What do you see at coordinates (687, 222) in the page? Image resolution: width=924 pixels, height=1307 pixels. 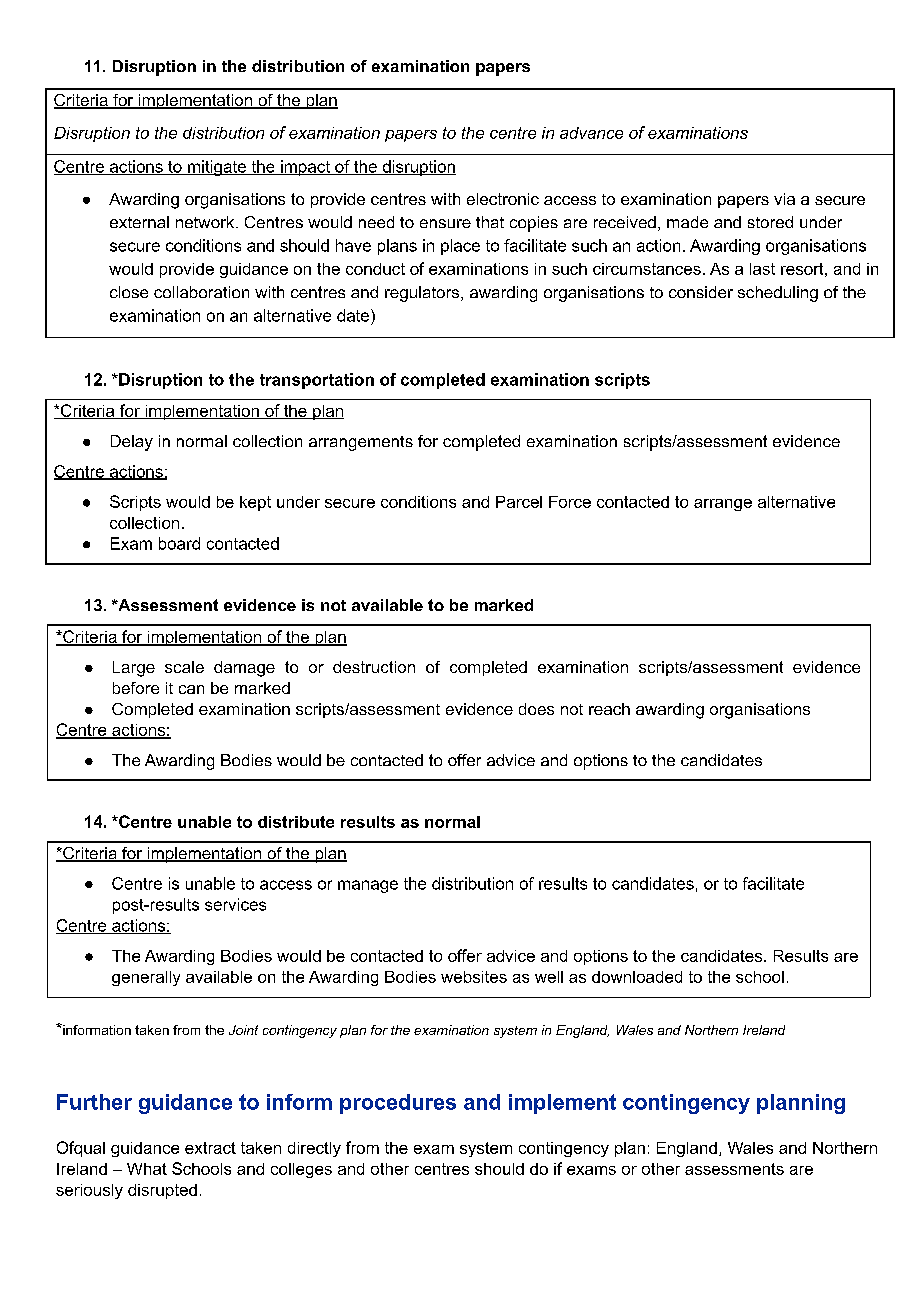 I see `made` at bounding box center [687, 222].
